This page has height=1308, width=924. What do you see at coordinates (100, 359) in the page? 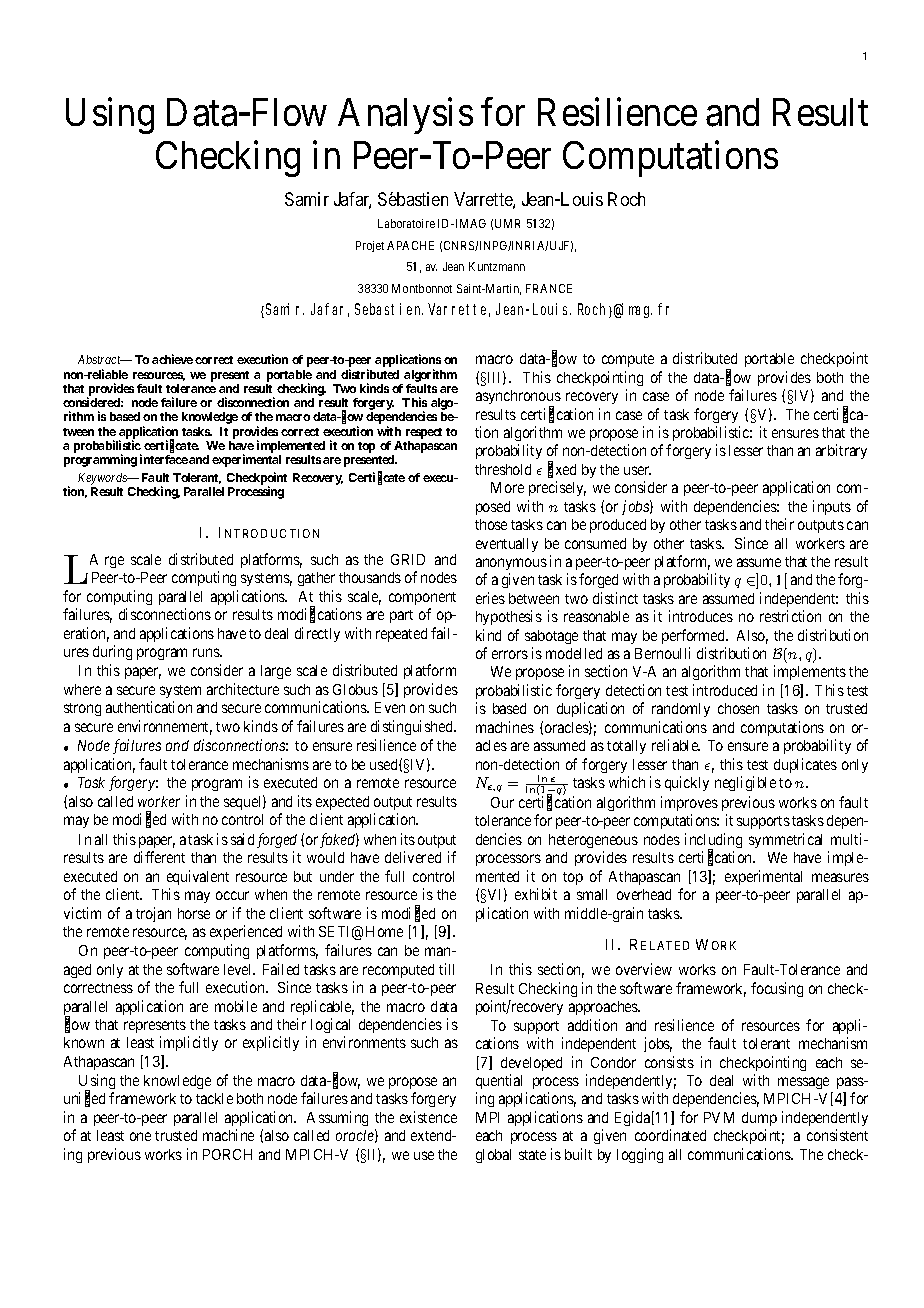
I see `Abstract` at bounding box center [100, 359].
